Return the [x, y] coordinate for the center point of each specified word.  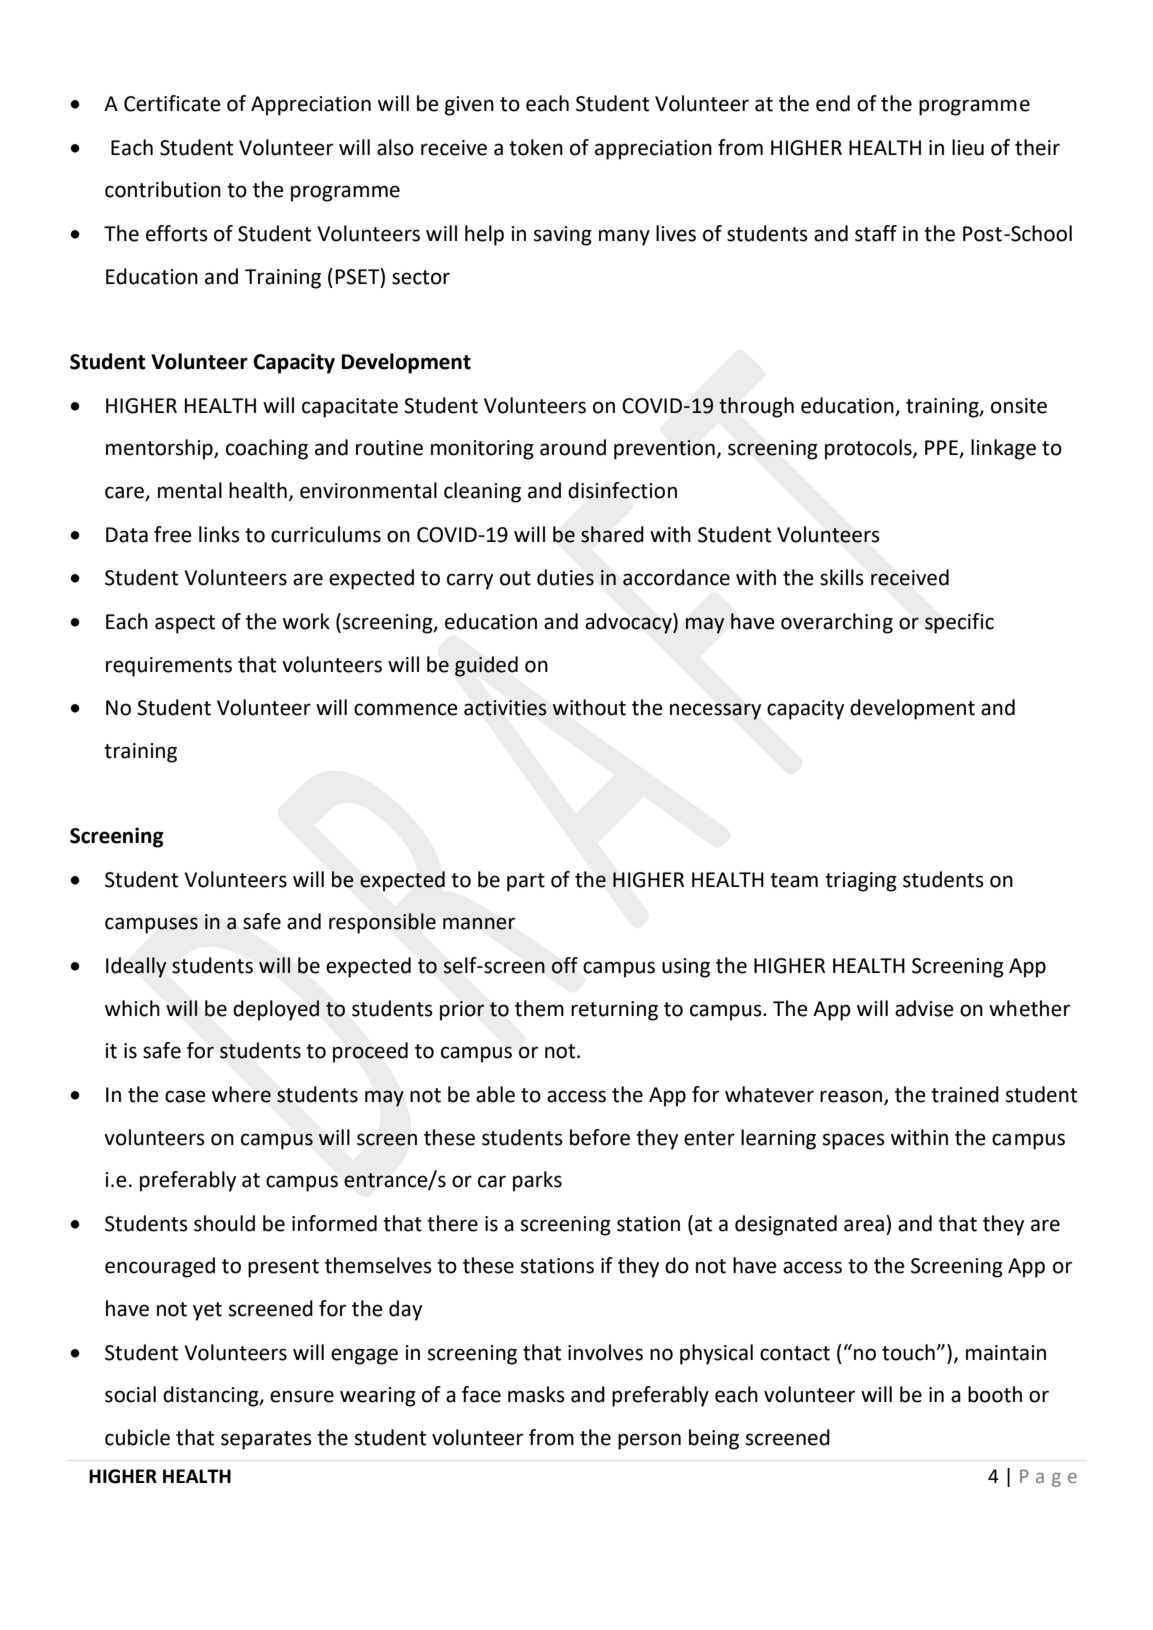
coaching [267, 449]
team [794, 880]
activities [505, 708]
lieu [968, 147]
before [600, 1137]
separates [266, 1440]
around [573, 447]
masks [536, 1394]
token [536, 147]
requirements [169, 667]
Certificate [172, 103]
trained [965, 1094]
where [241, 1094]
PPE [942, 449]
